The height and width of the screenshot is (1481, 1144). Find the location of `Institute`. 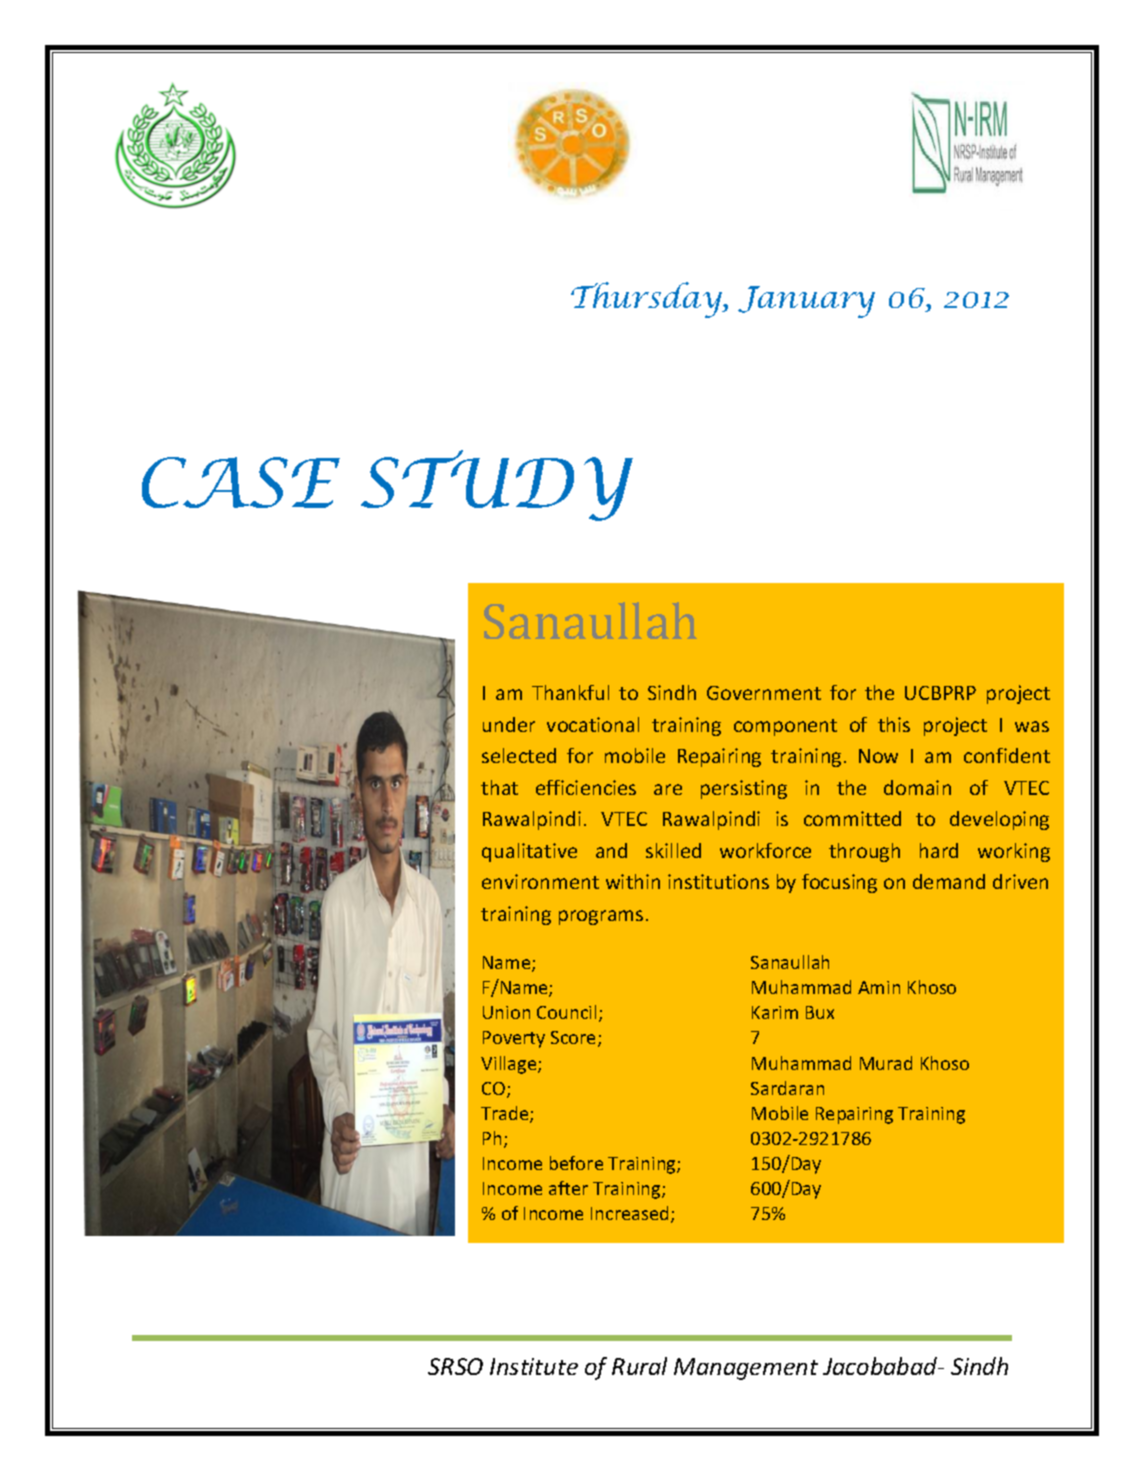

Institute is located at coordinates (534, 1366).
